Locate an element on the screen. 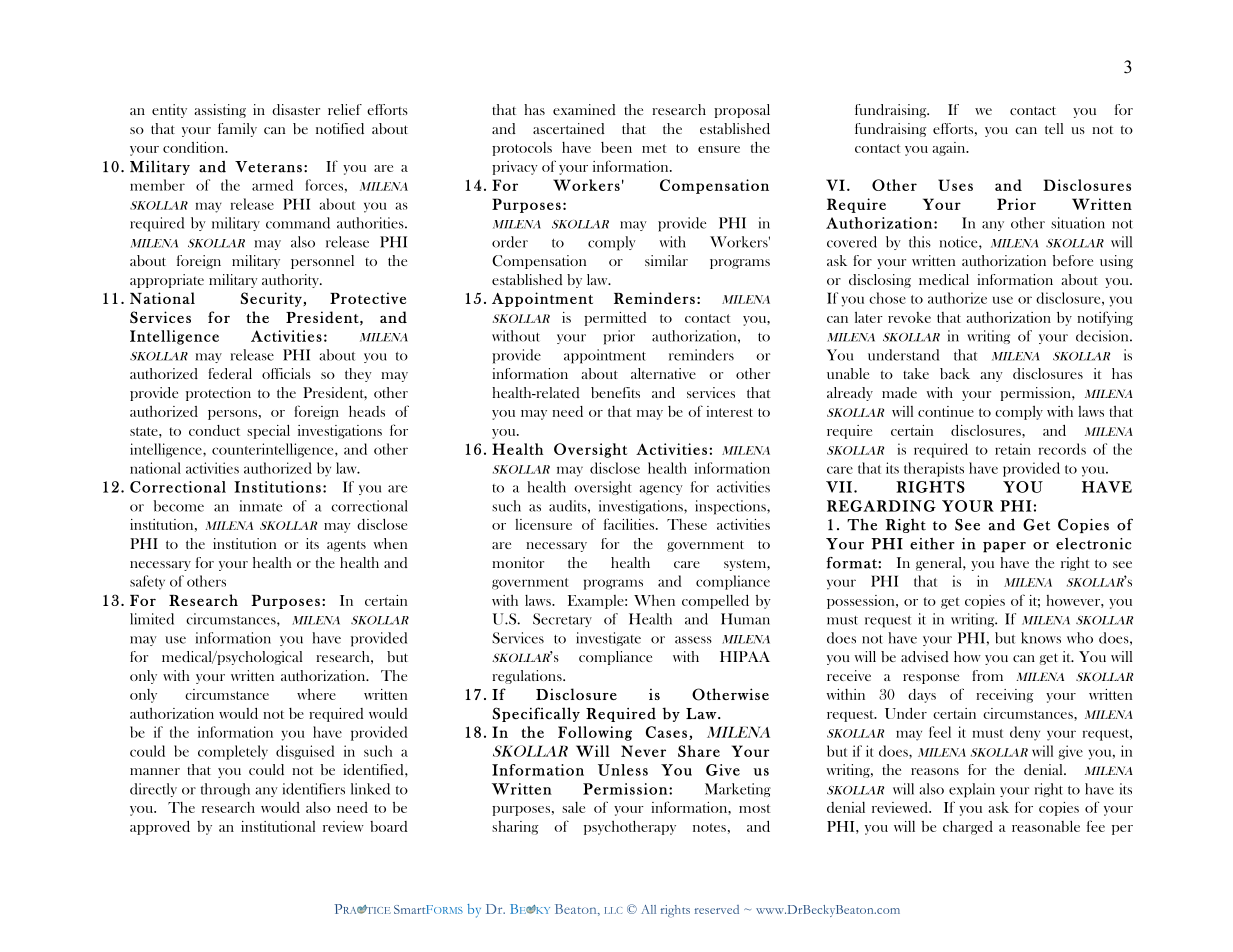 This screenshot has width=1233, height=952. approved is located at coordinates (160, 828).
